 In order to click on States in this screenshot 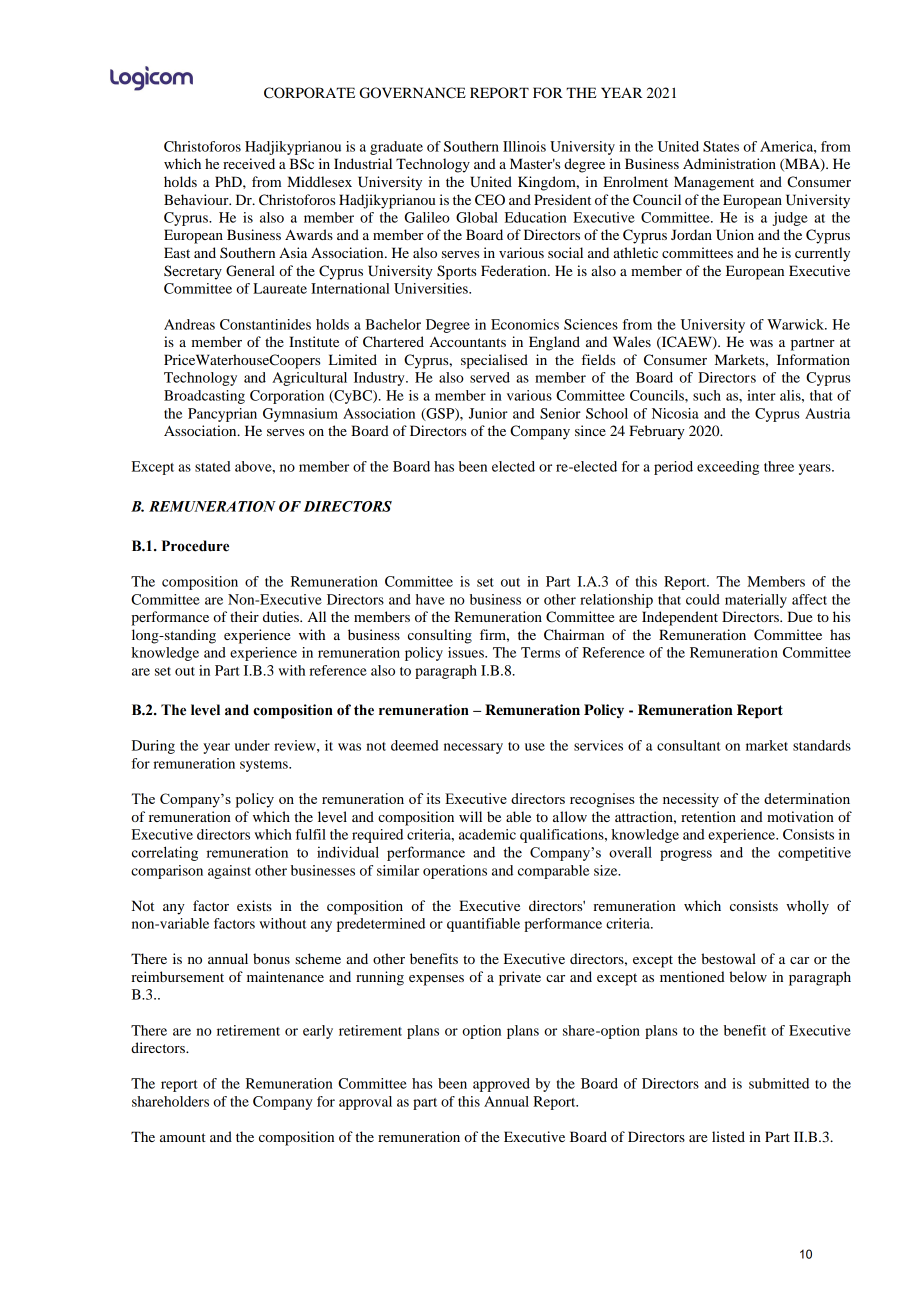, I will do `click(721, 146)`.
